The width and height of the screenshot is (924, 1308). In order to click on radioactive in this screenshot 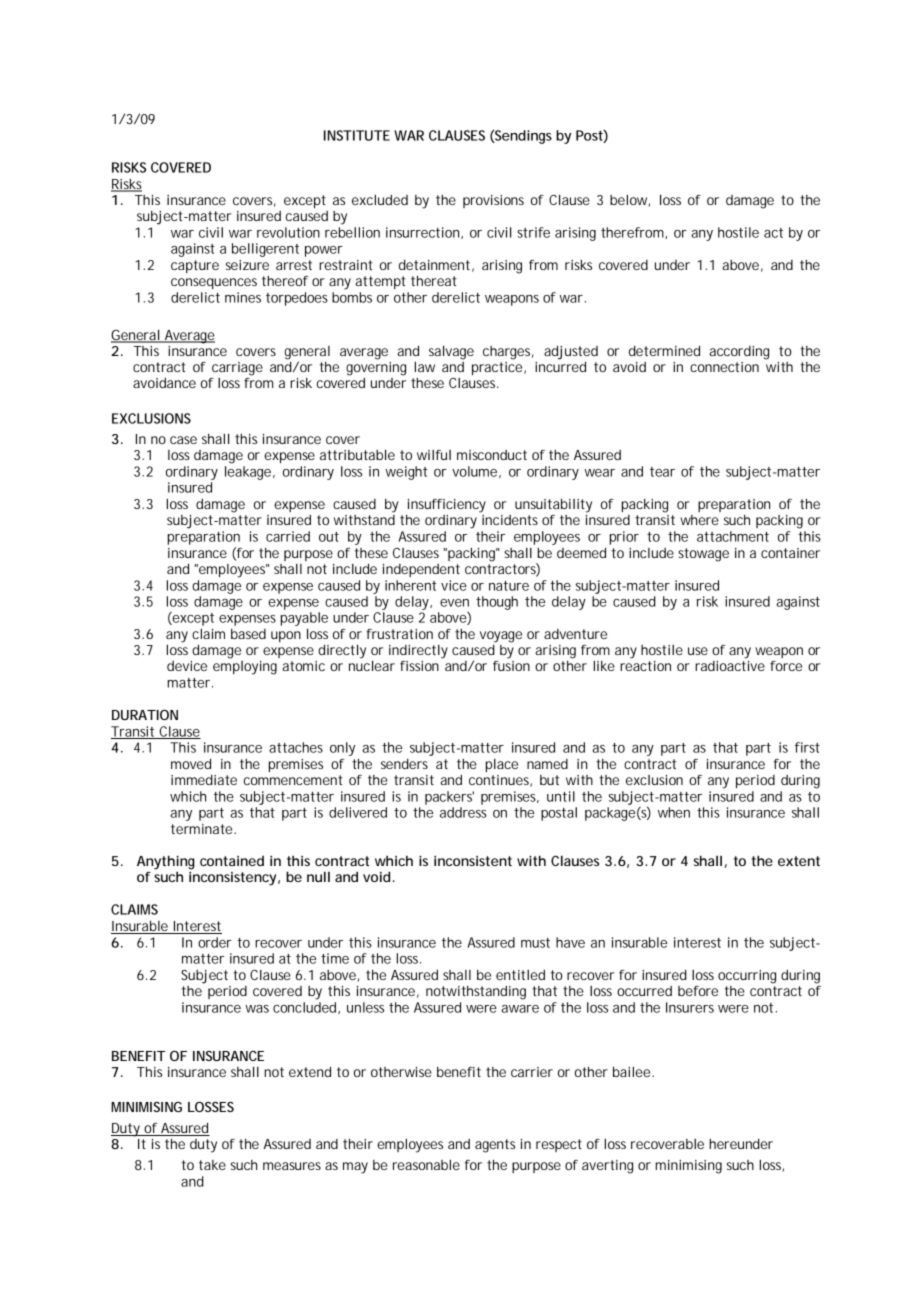, I will do `click(730, 666)`.
